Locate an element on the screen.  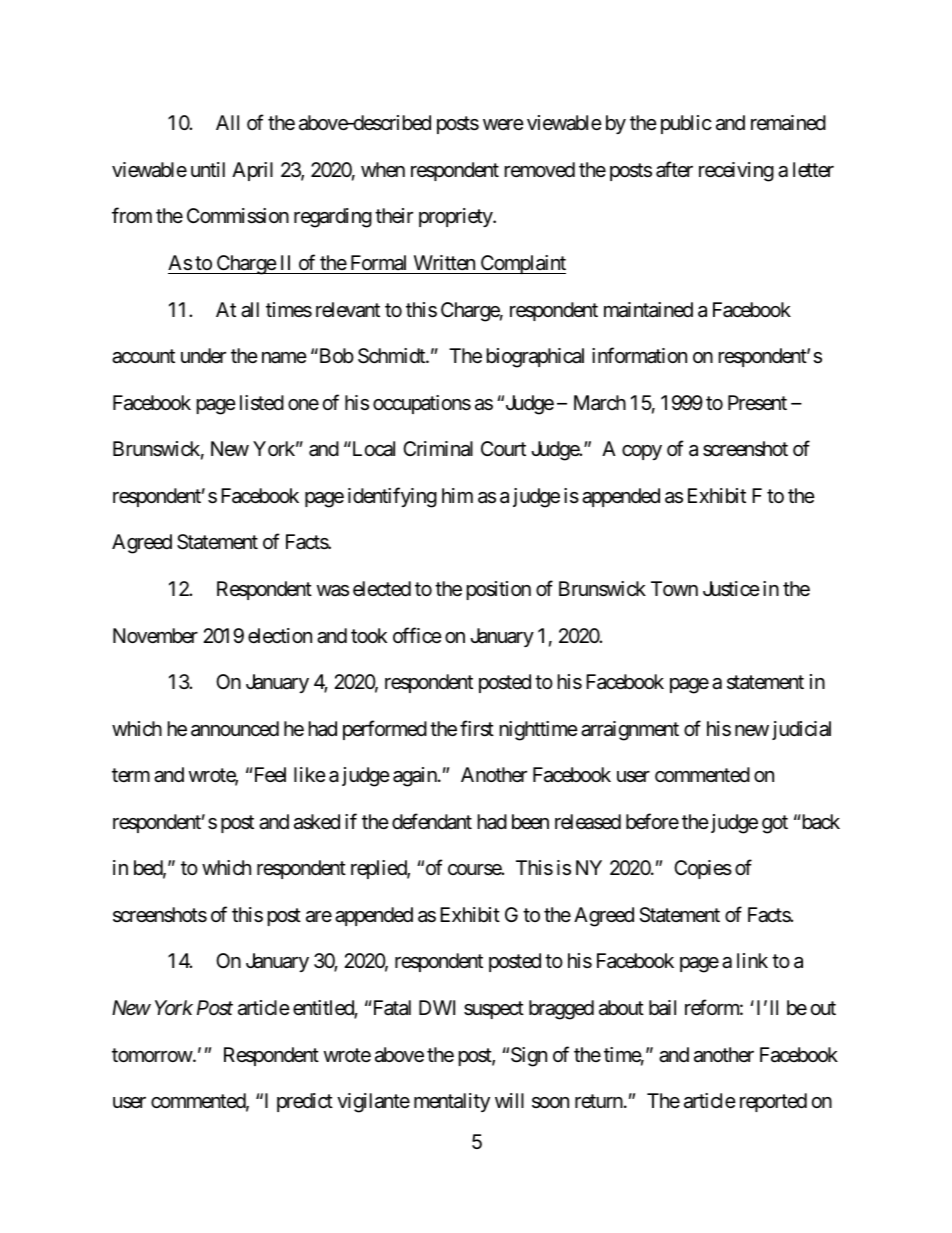
November is located at coordinates (155, 636).
